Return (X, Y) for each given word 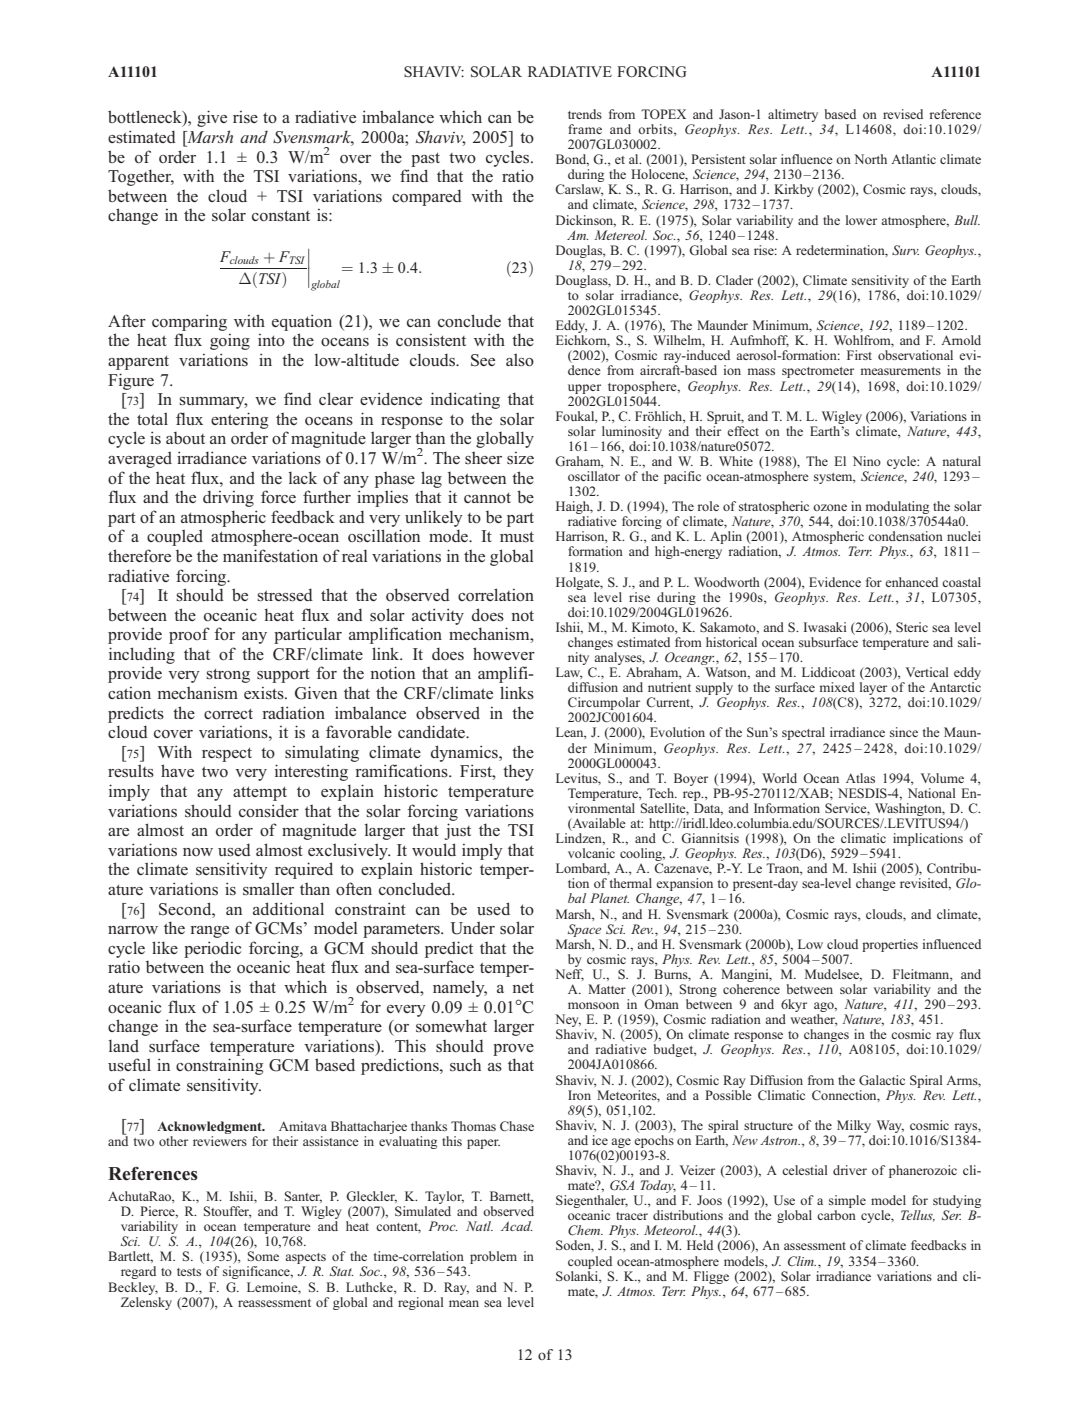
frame (585, 129)
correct (228, 714)
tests (189, 1272)
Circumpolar (605, 705)
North (870, 159)
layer (875, 690)
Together (141, 177)
